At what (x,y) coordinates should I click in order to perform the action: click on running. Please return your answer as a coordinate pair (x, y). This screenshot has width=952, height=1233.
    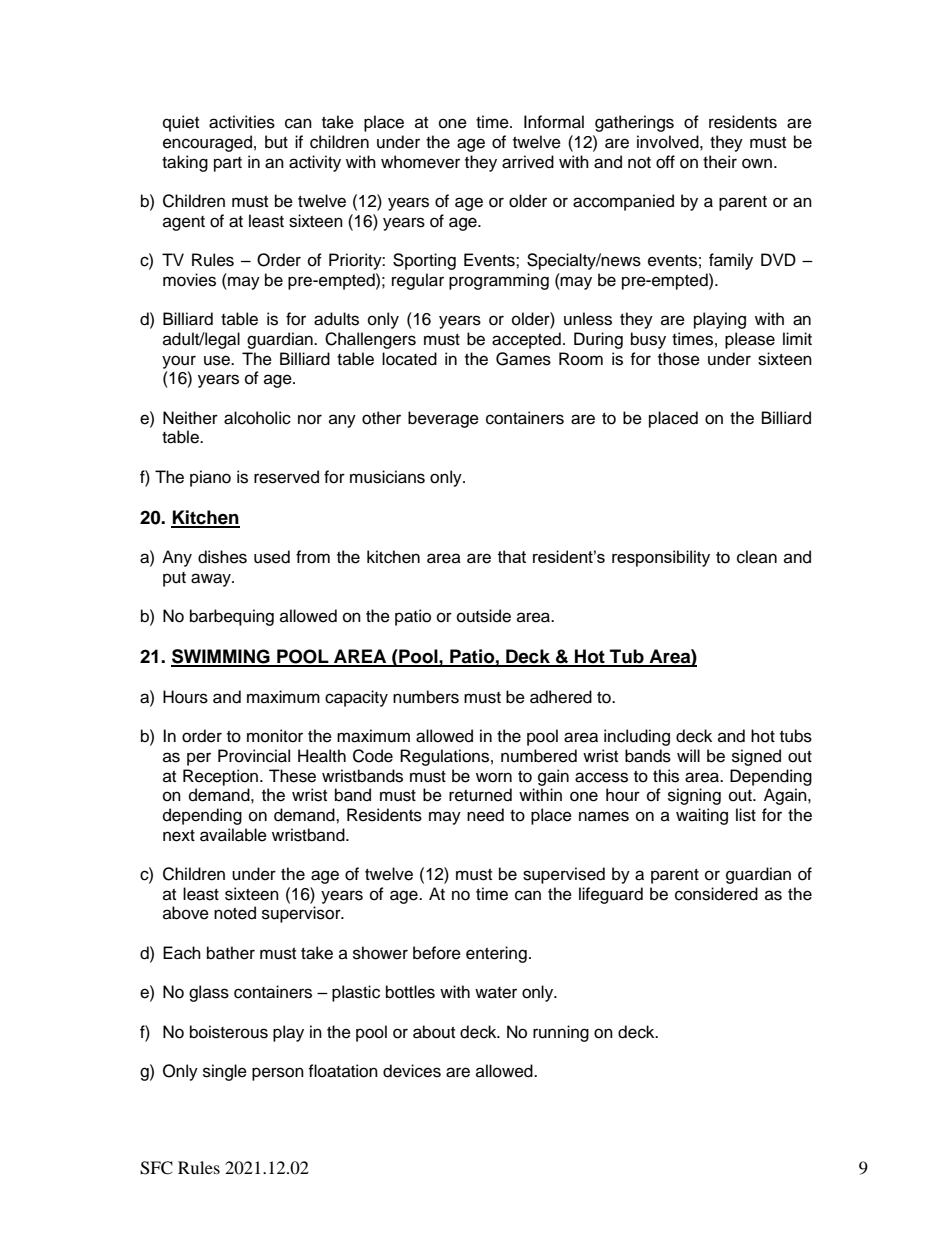
    Looking at the image, I should click on (561, 1033).
